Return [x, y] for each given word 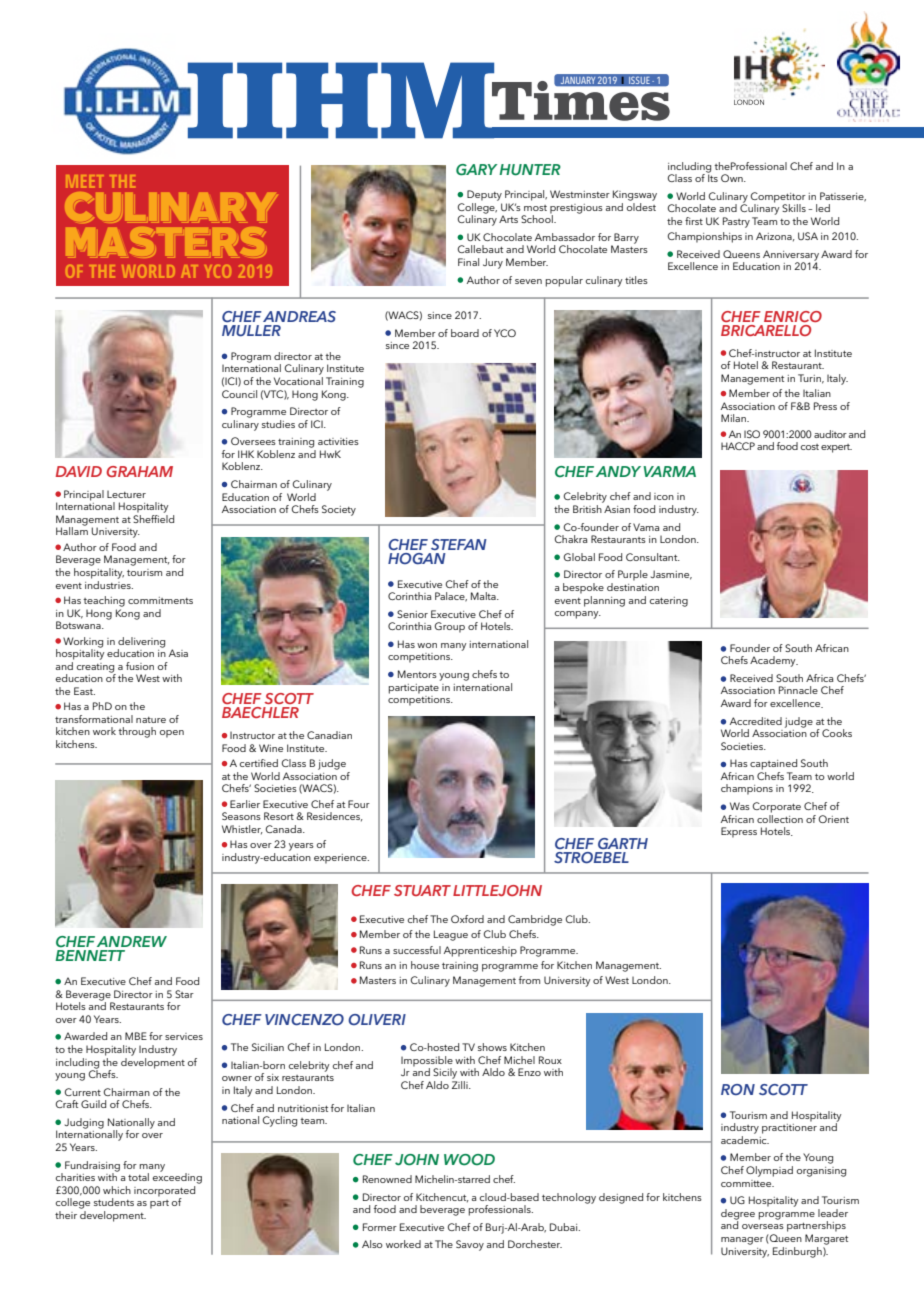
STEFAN [459, 544]
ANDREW [132, 941]
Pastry [736, 222]
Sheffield [153, 517]
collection [780, 817]
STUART [422, 890]
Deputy [484, 195]
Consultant [653, 557]
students [114, 1202]
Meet [84, 181]
